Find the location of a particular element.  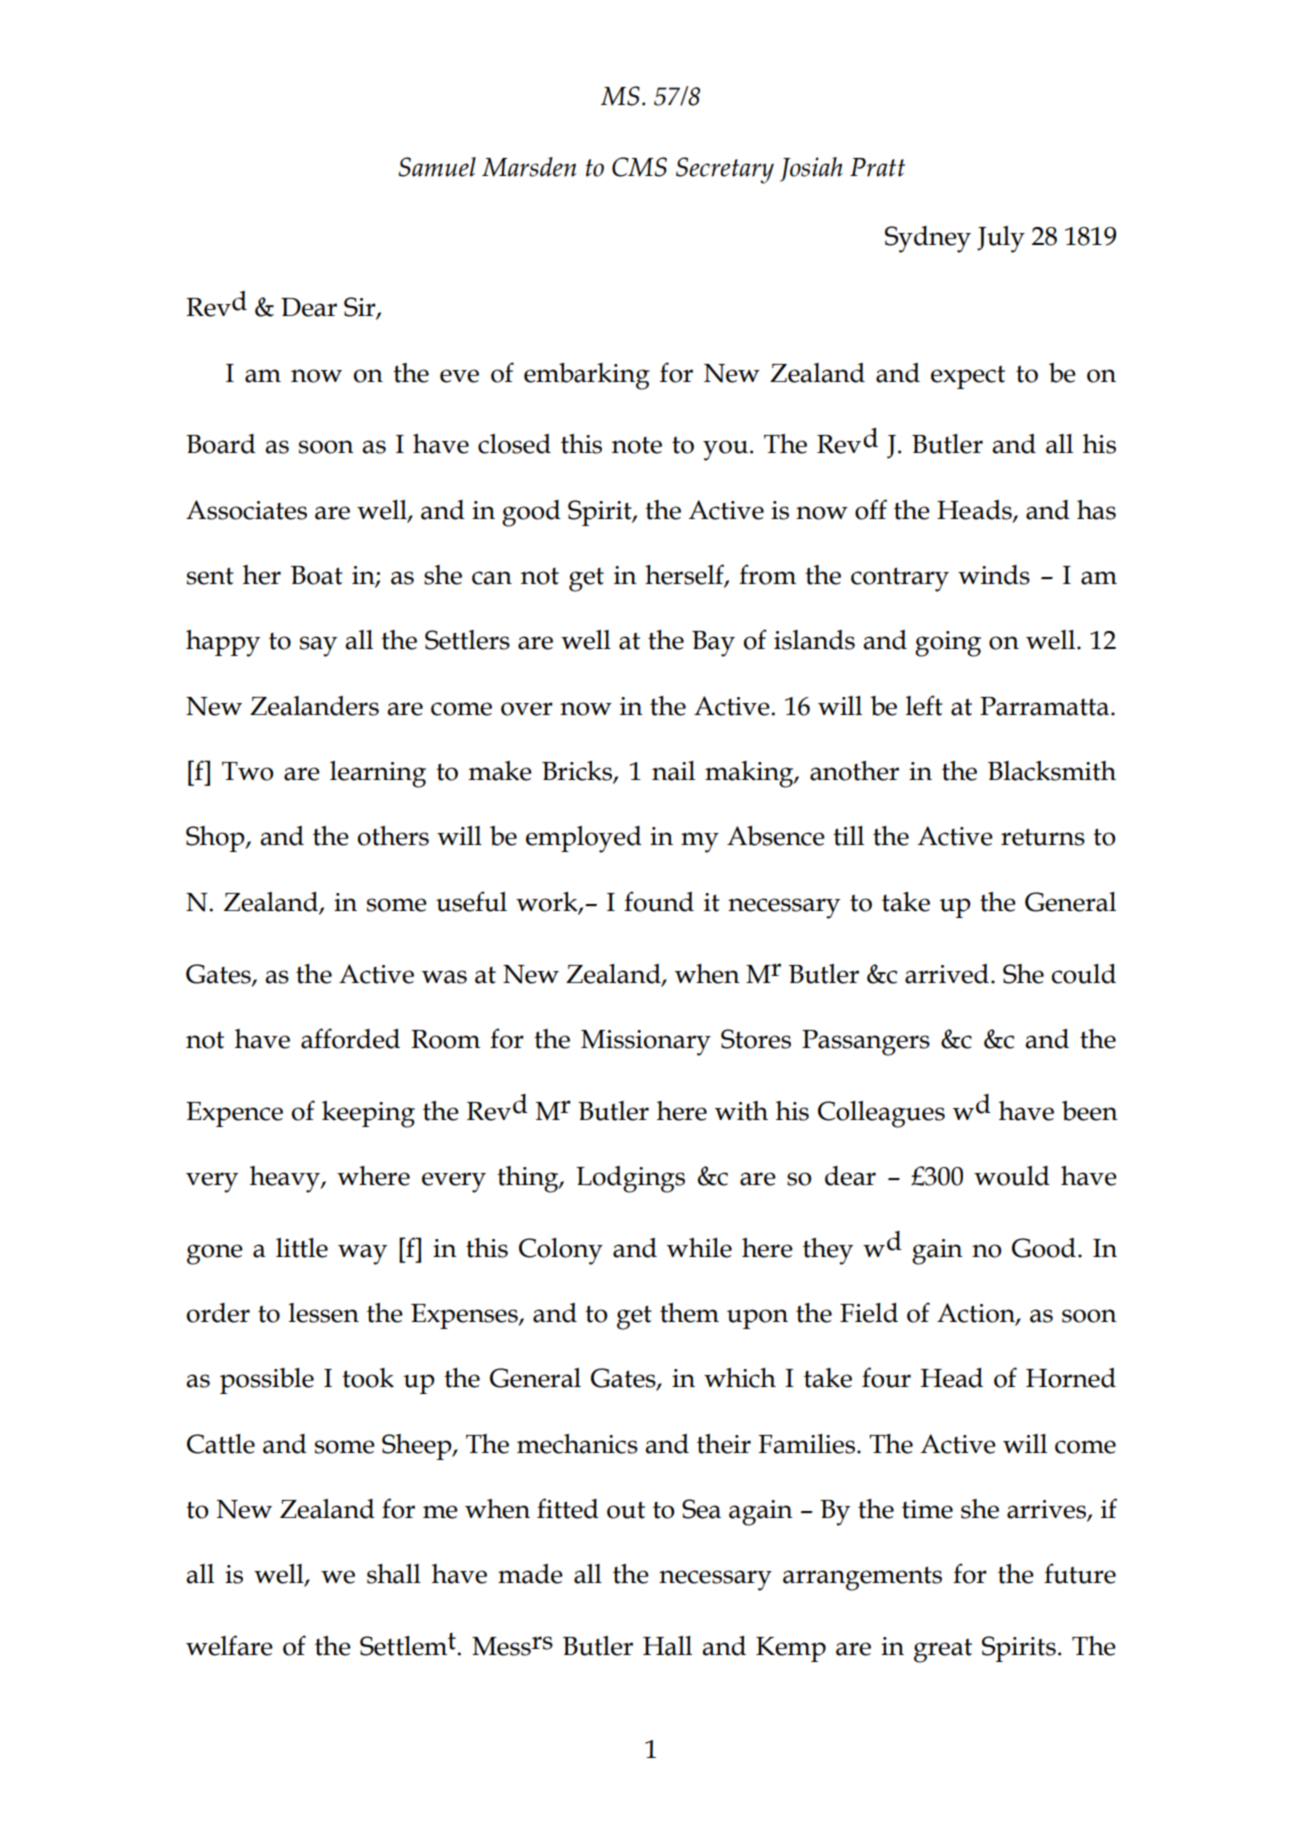

Samuel is located at coordinates (437, 167).
